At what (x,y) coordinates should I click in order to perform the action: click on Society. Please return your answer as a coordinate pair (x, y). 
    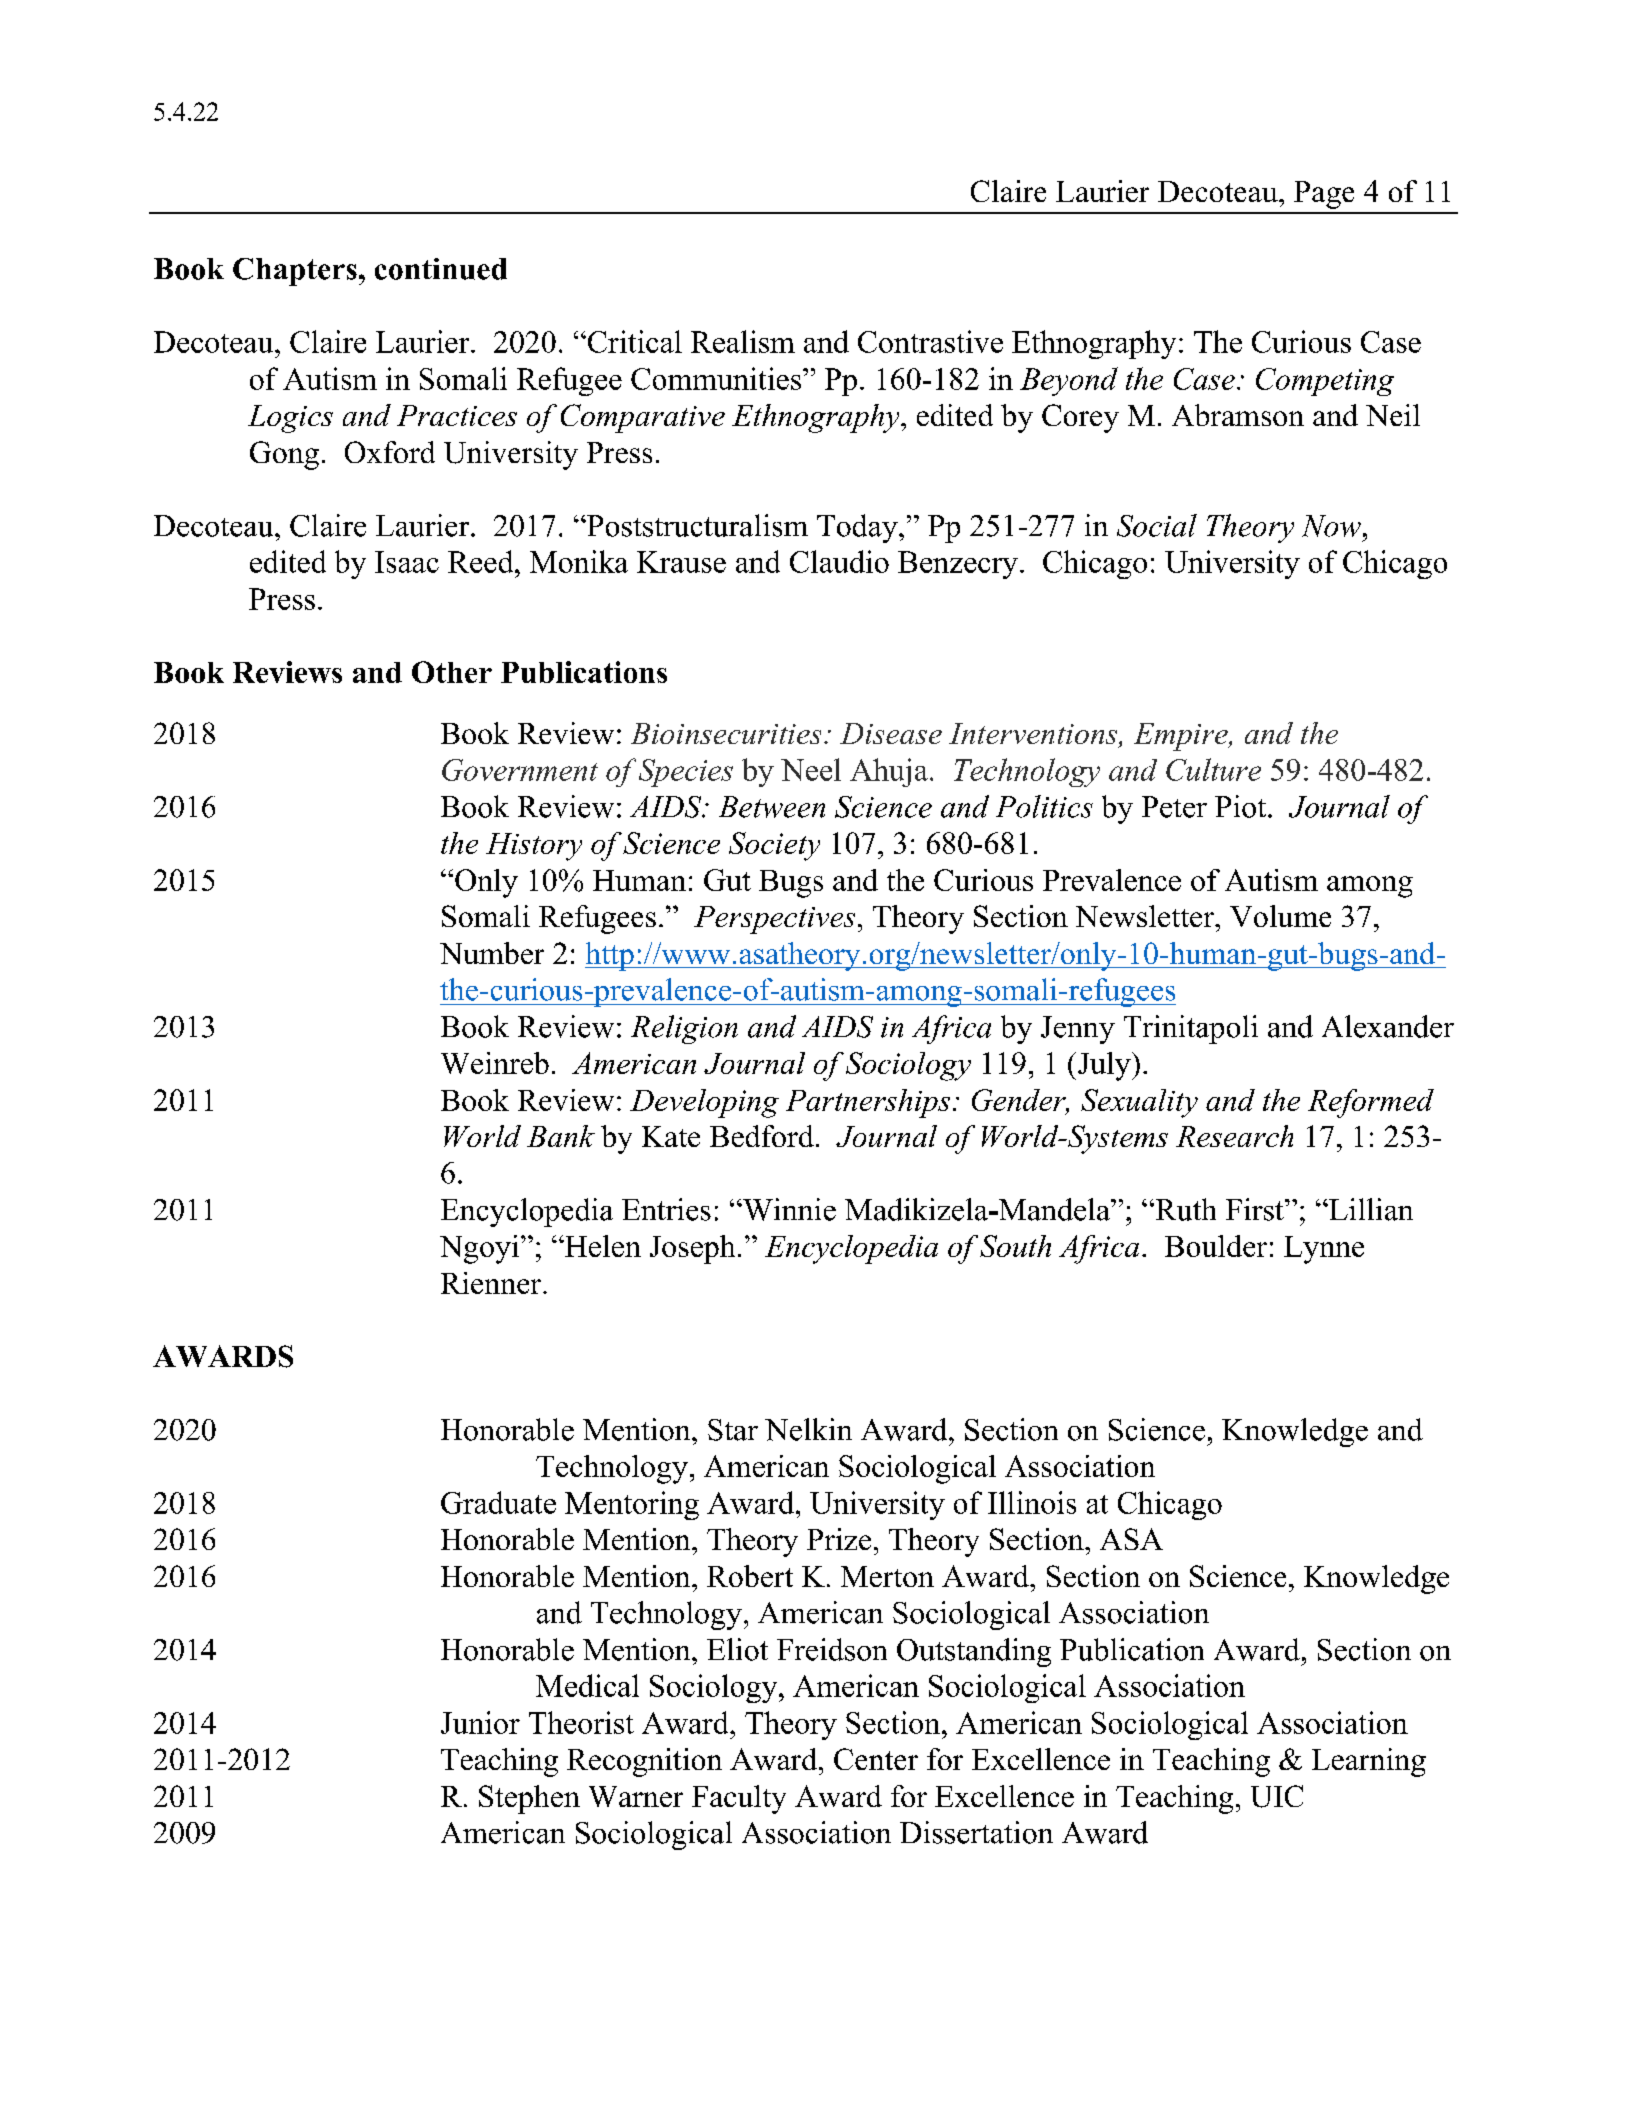
    Looking at the image, I should click on (774, 846).
